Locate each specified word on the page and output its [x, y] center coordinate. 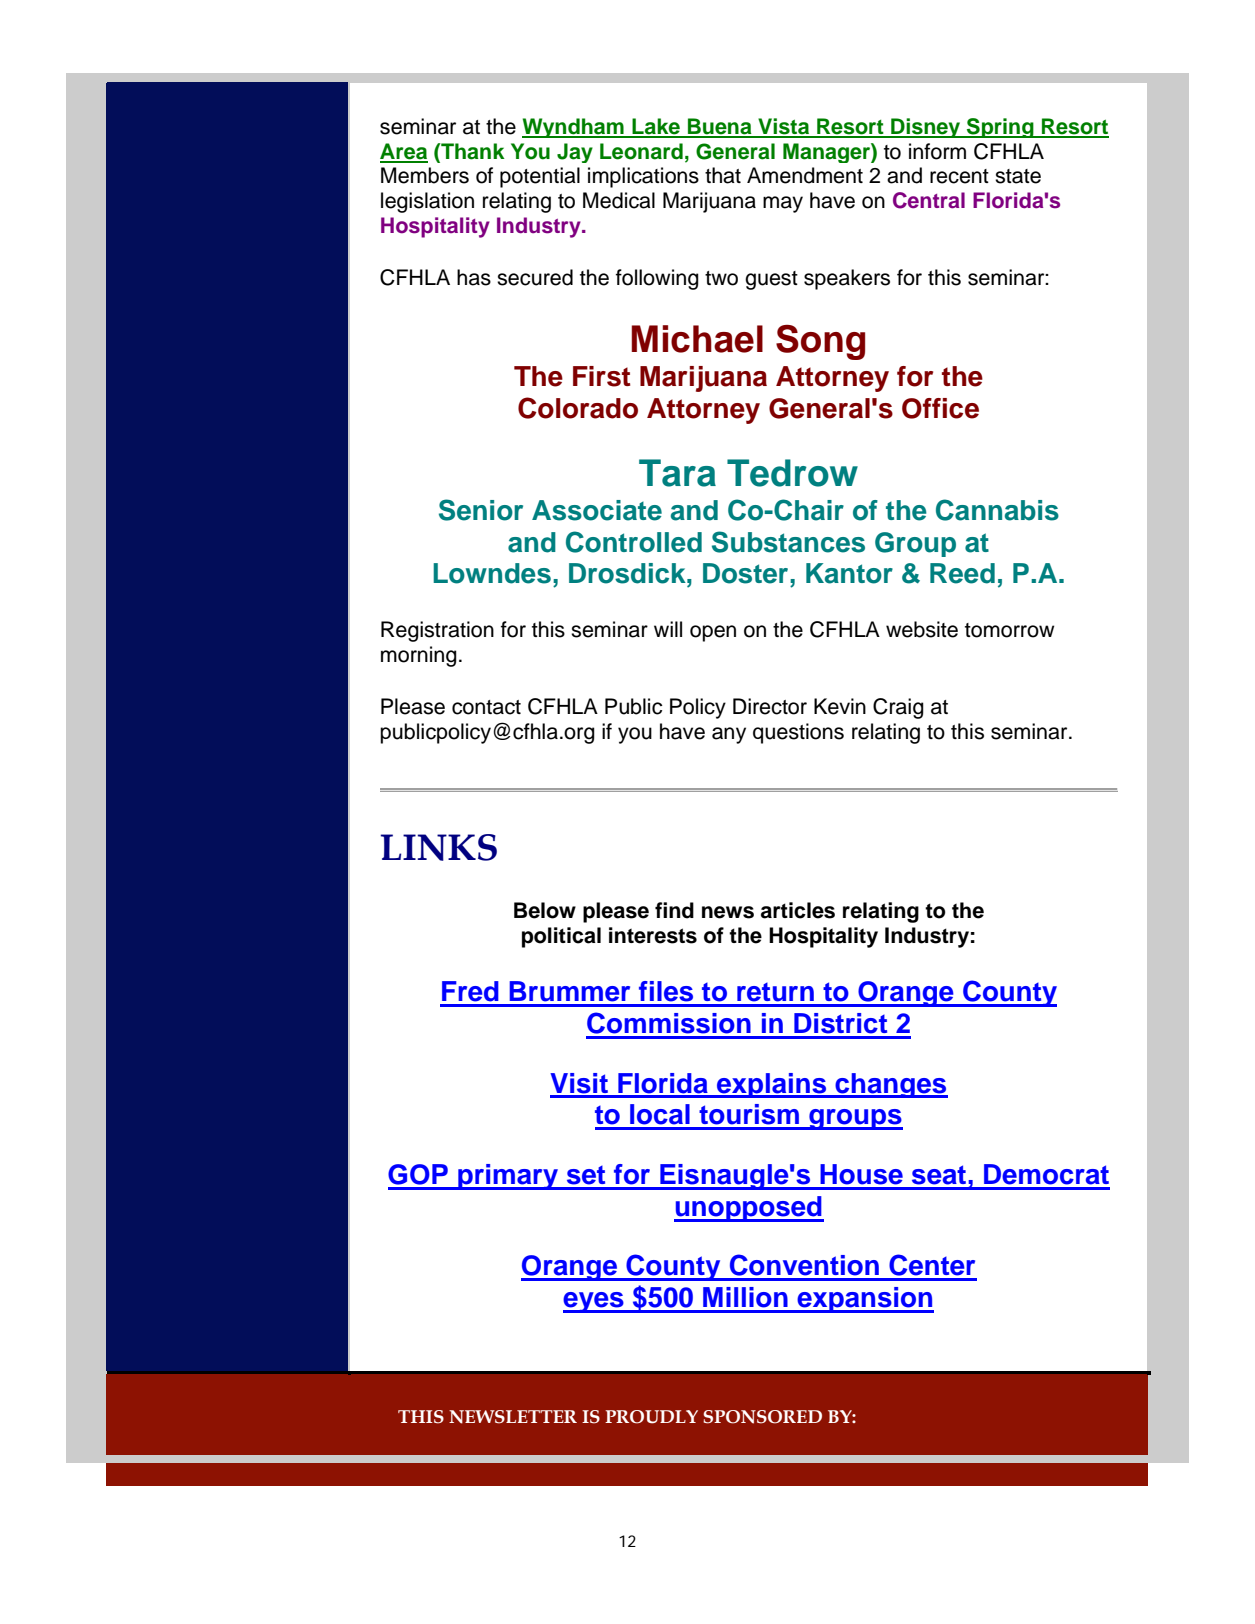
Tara [677, 473]
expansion [864, 1300]
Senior [481, 510]
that [723, 175]
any [729, 735]
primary [508, 1177]
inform [937, 151]
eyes [594, 1302]
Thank [472, 151]
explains [772, 1085]
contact [486, 707]
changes [890, 1085]
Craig [898, 708]
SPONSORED [762, 1417]
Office [940, 408]
